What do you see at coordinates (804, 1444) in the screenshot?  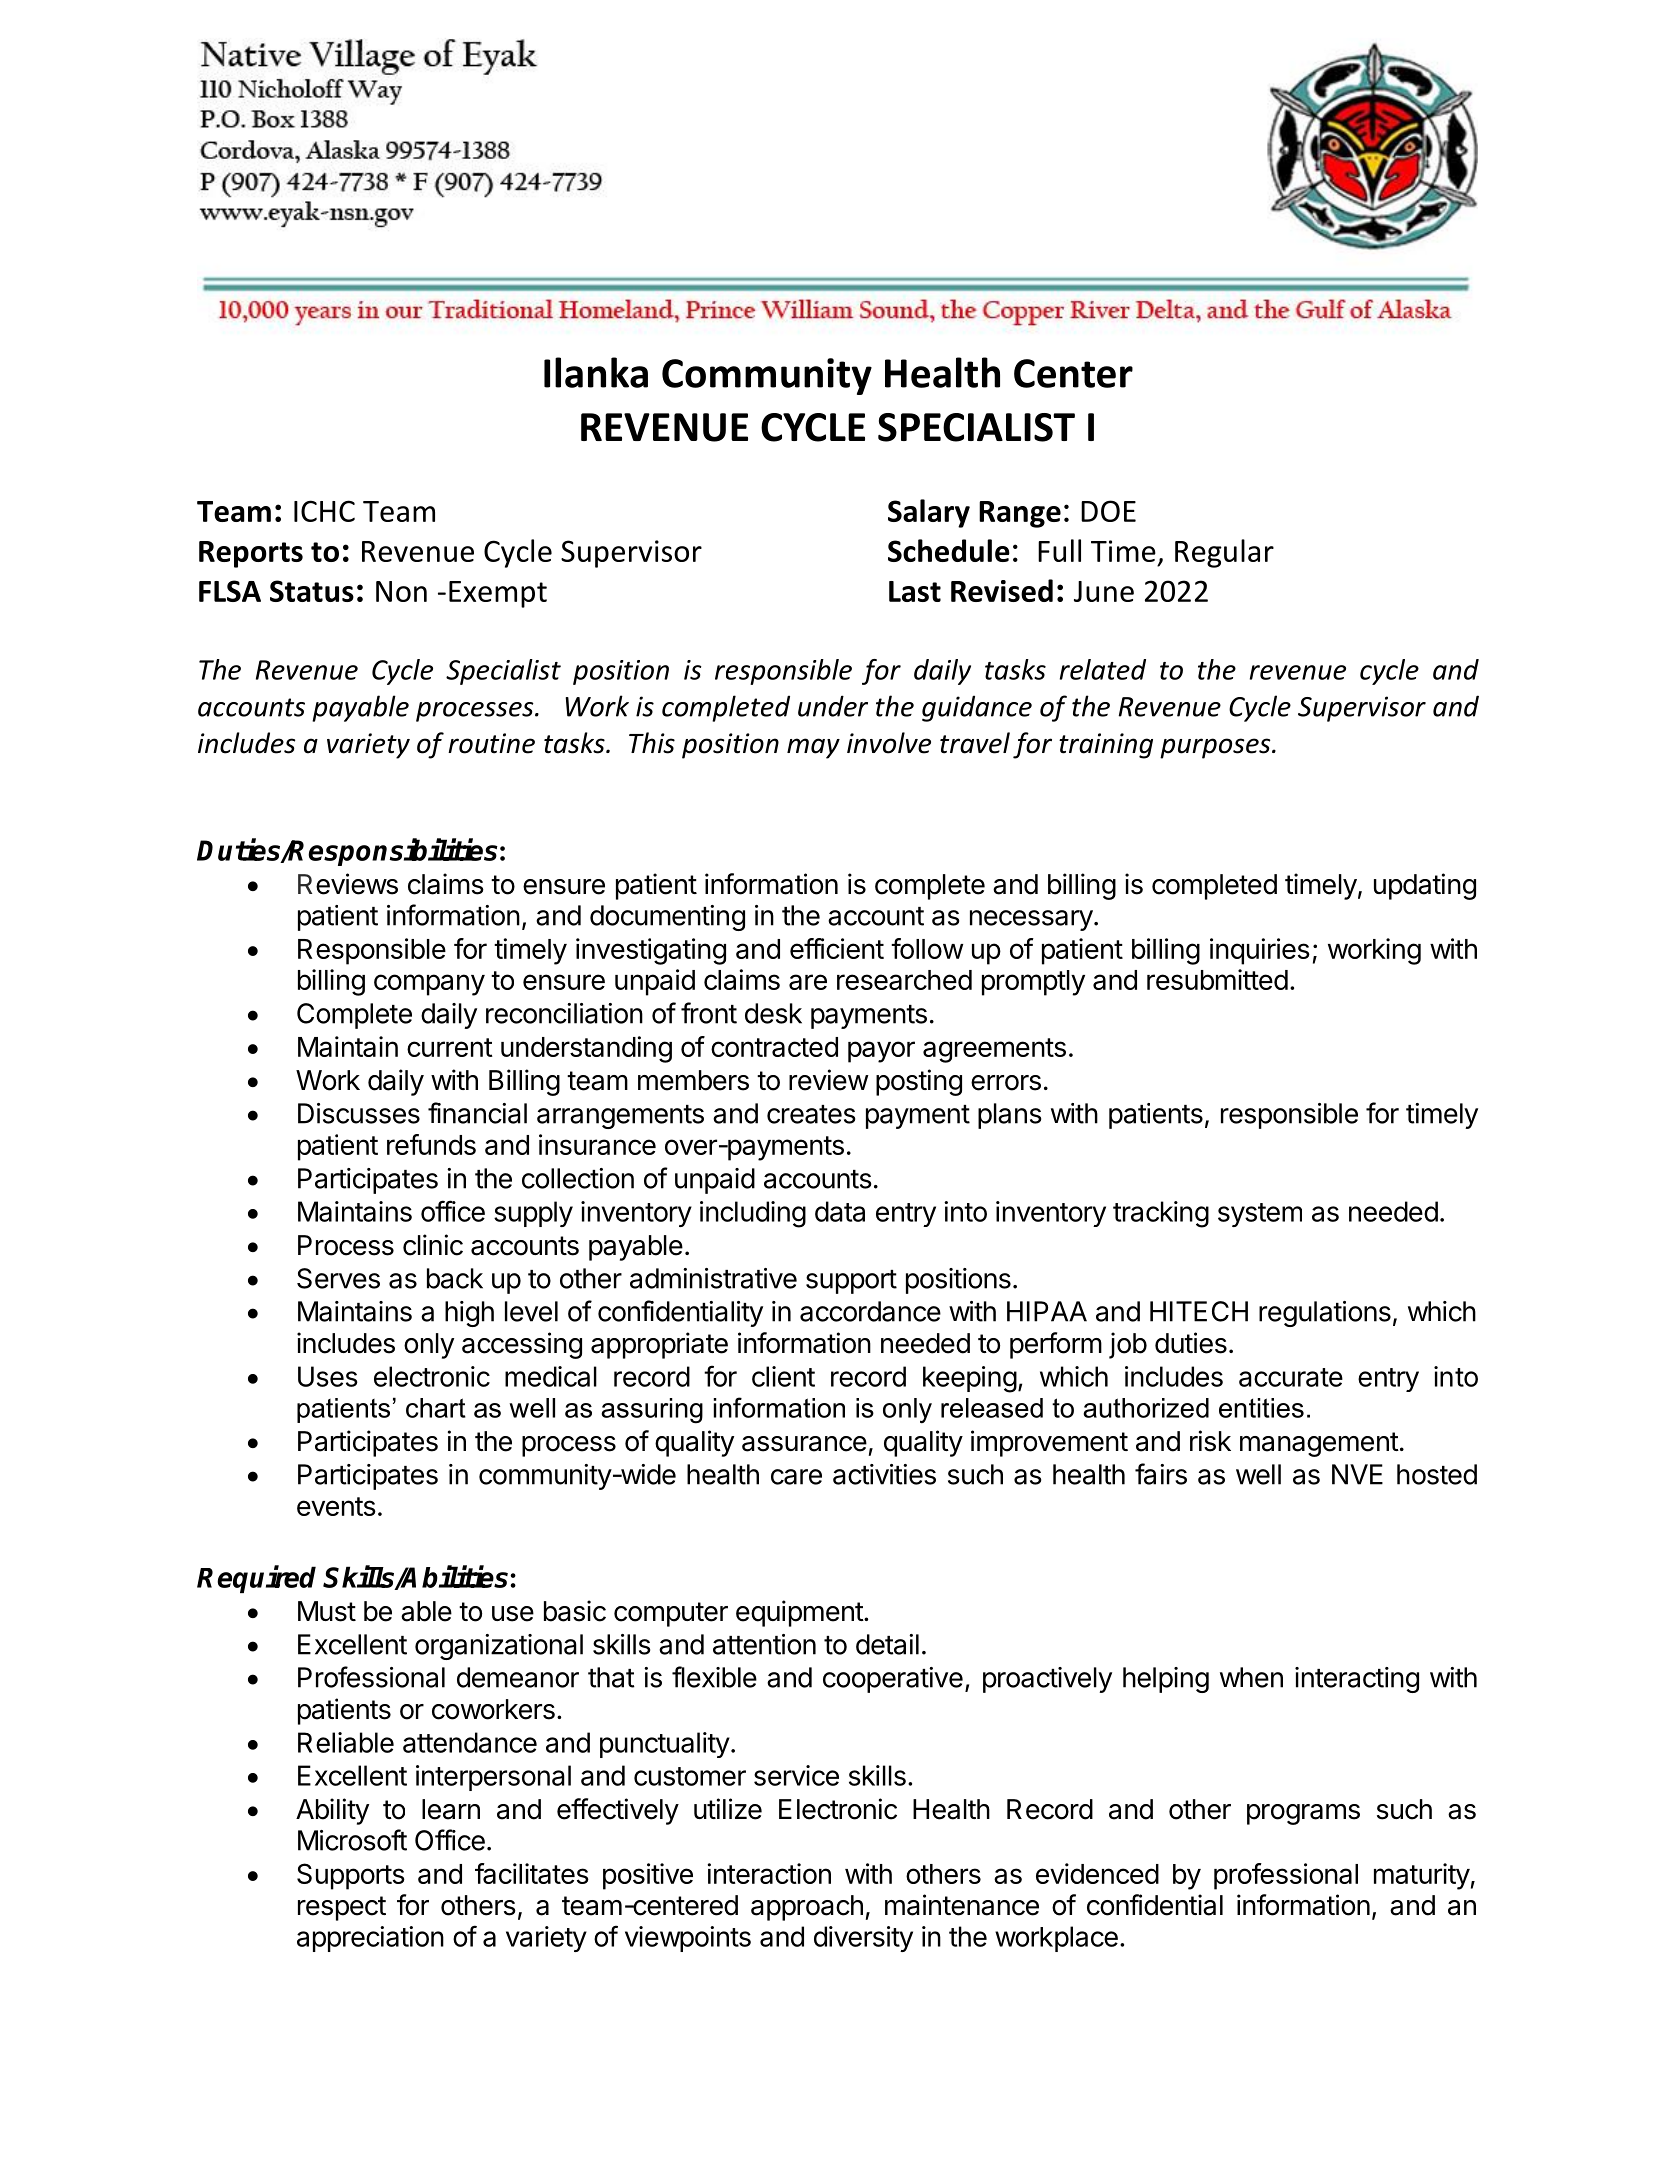 I see `assurance` at bounding box center [804, 1444].
